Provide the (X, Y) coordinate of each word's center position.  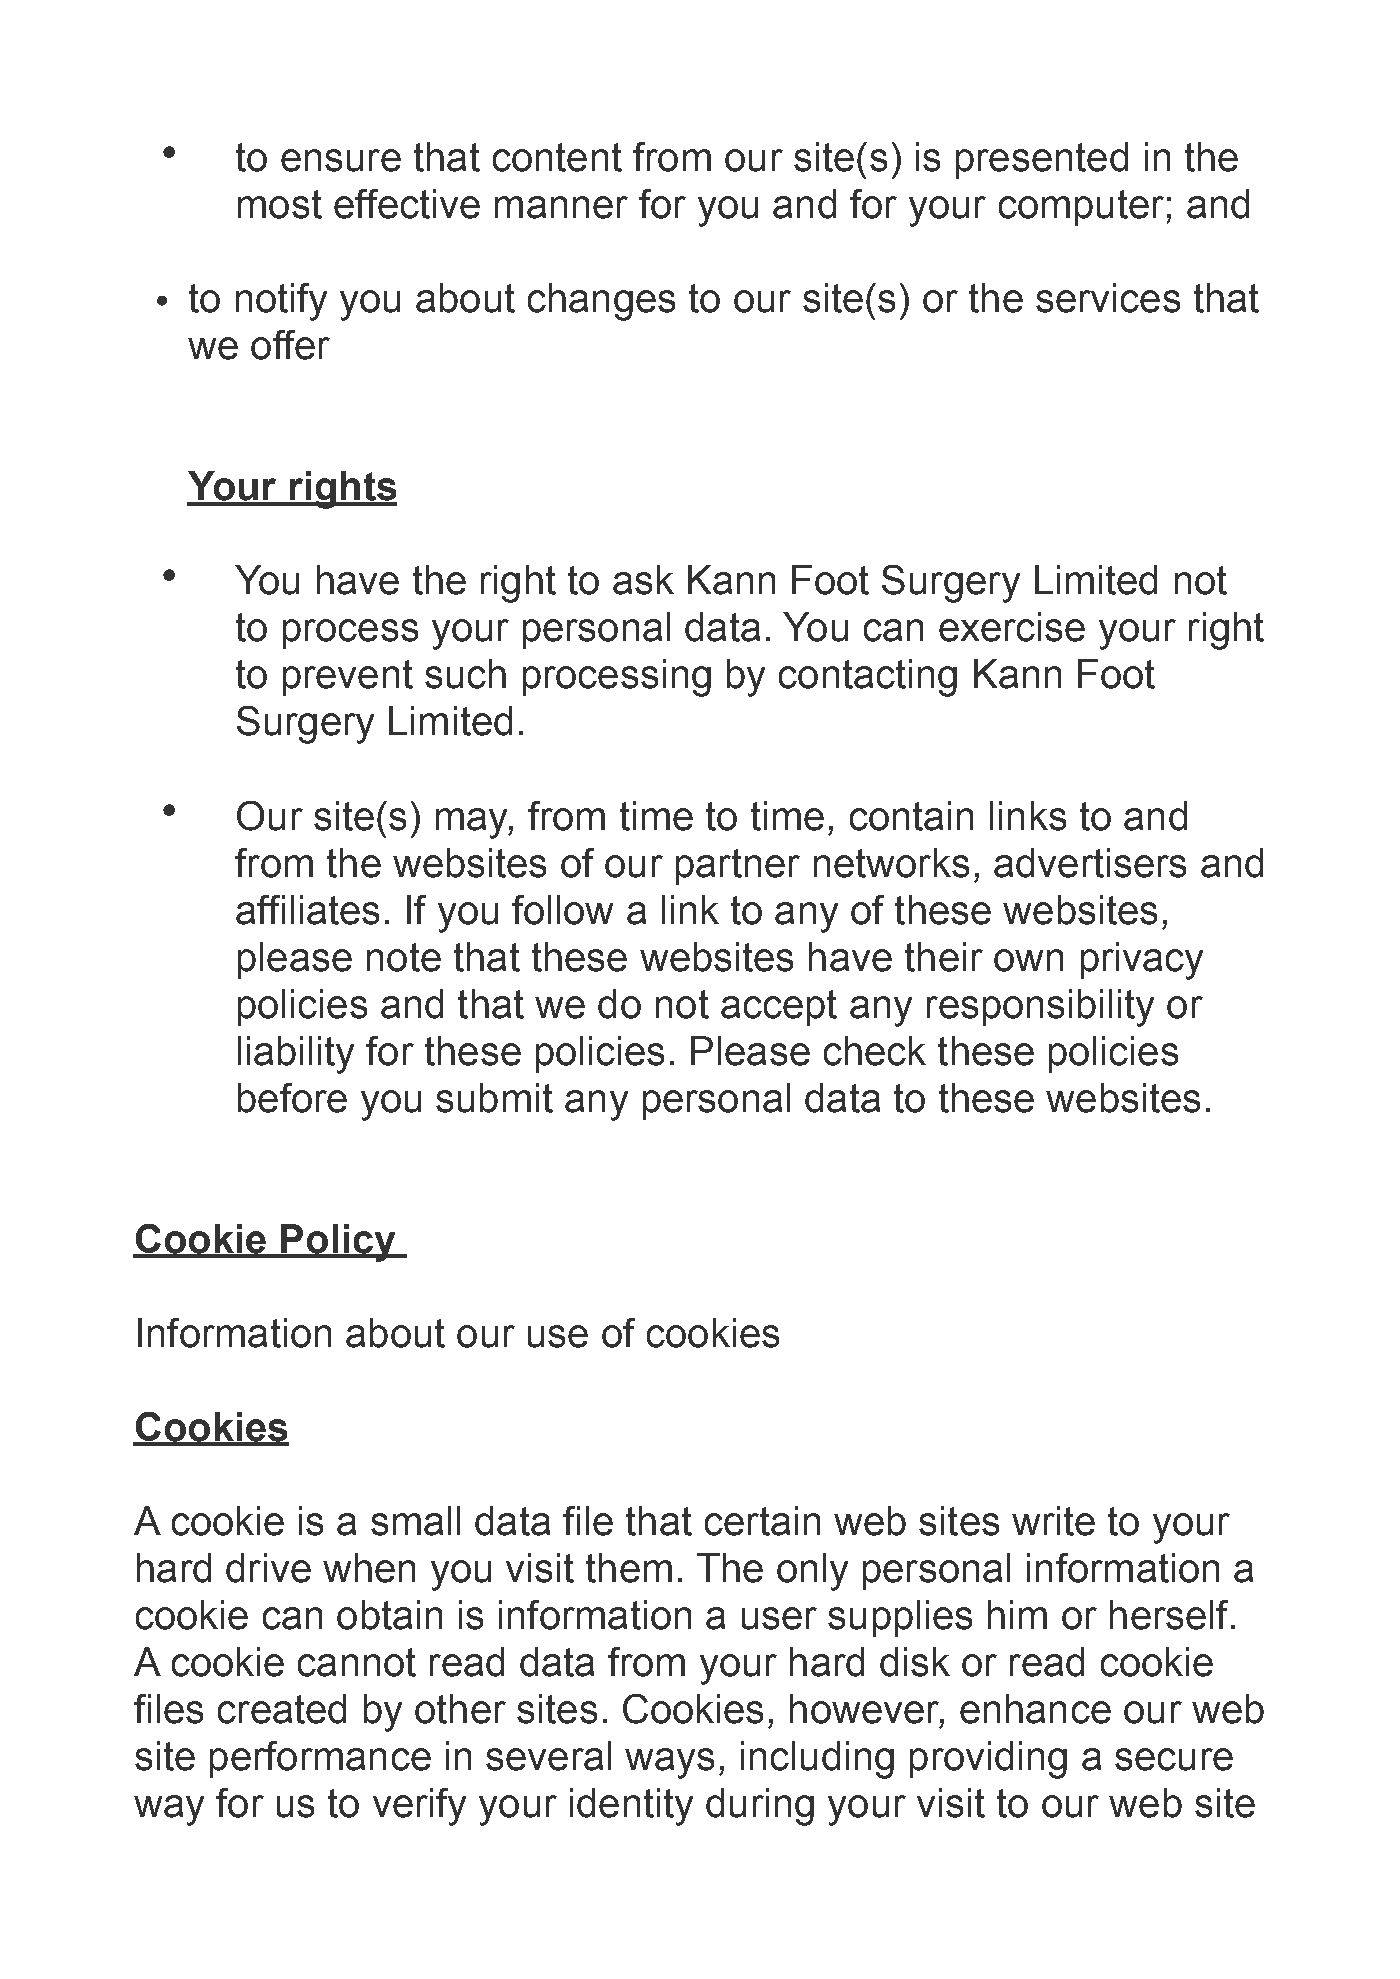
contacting (868, 678)
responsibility (1040, 1008)
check (875, 1051)
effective (407, 204)
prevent (348, 678)
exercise (1012, 627)
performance (320, 1759)
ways (669, 1763)
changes (601, 302)
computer (1081, 208)
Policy (338, 1243)
